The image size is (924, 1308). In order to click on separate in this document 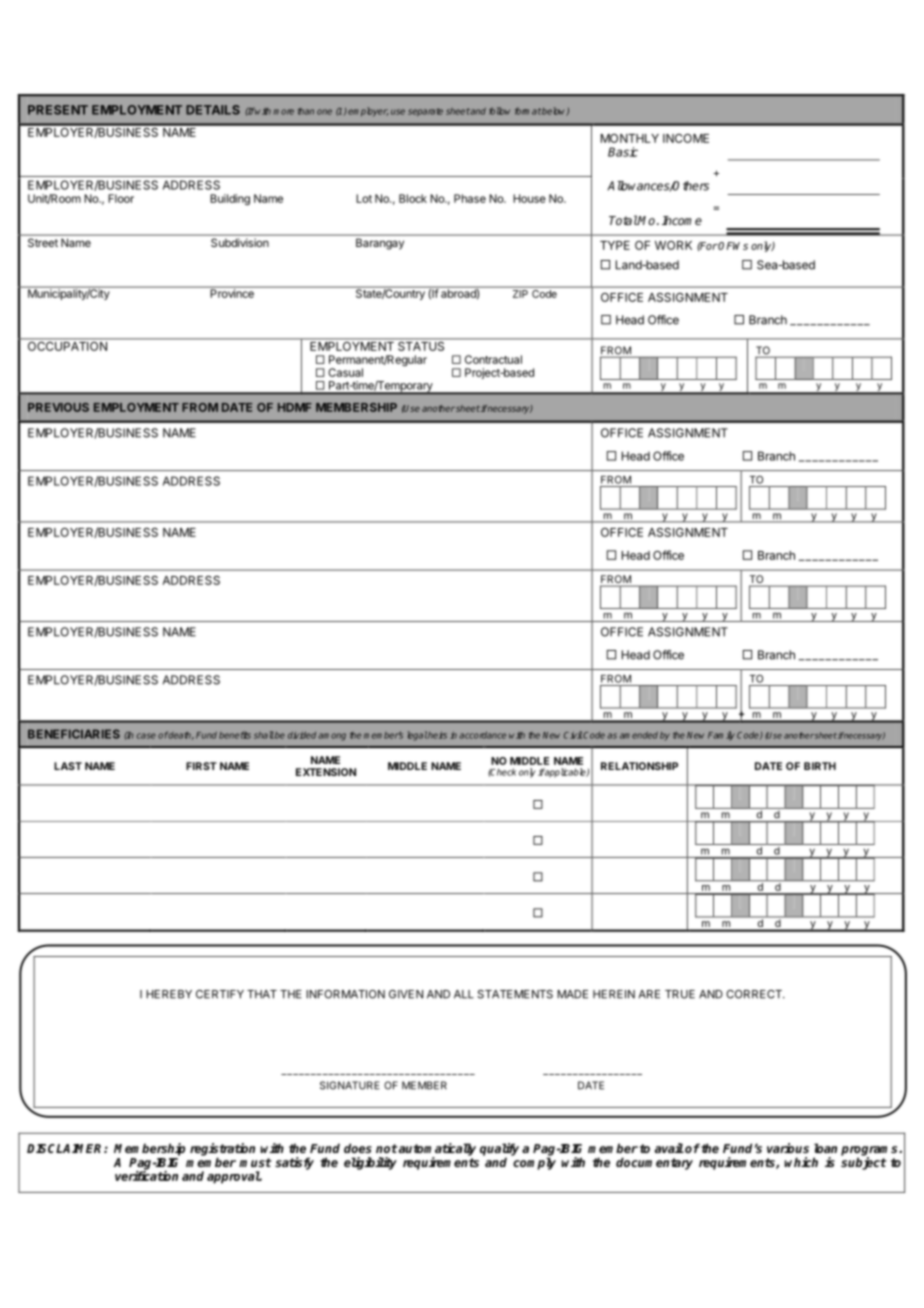, I will do `click(425, 112)`.
